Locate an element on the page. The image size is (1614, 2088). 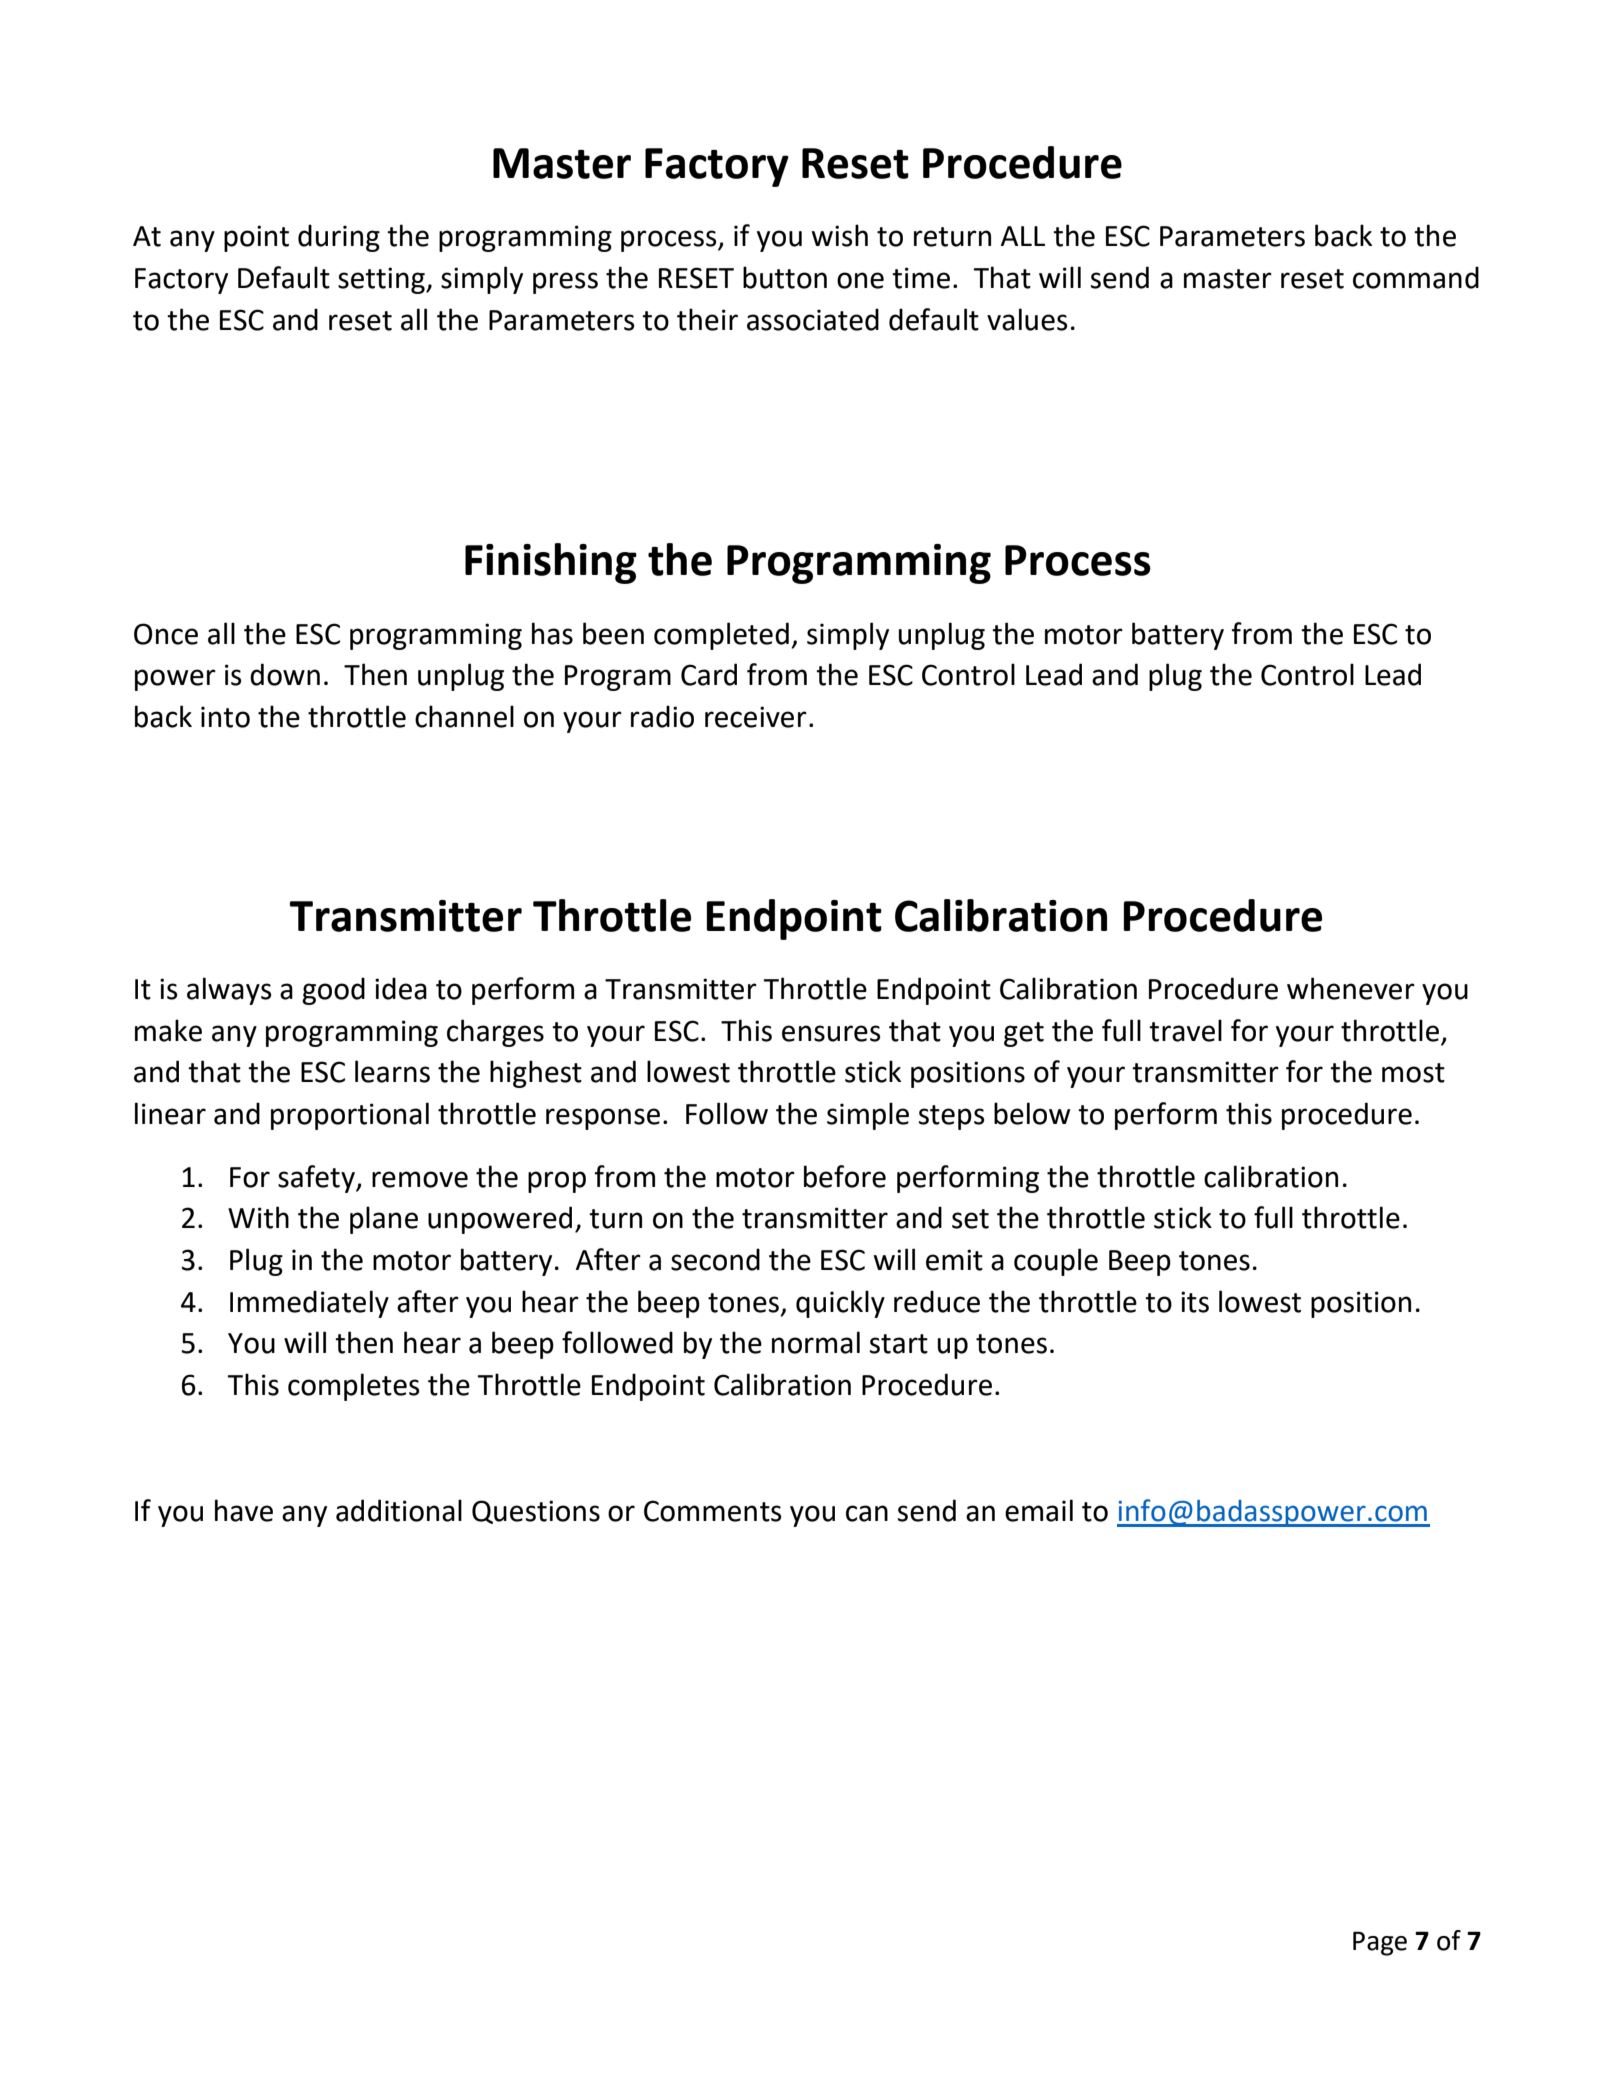
second is located at coordinates (715, 1259).
